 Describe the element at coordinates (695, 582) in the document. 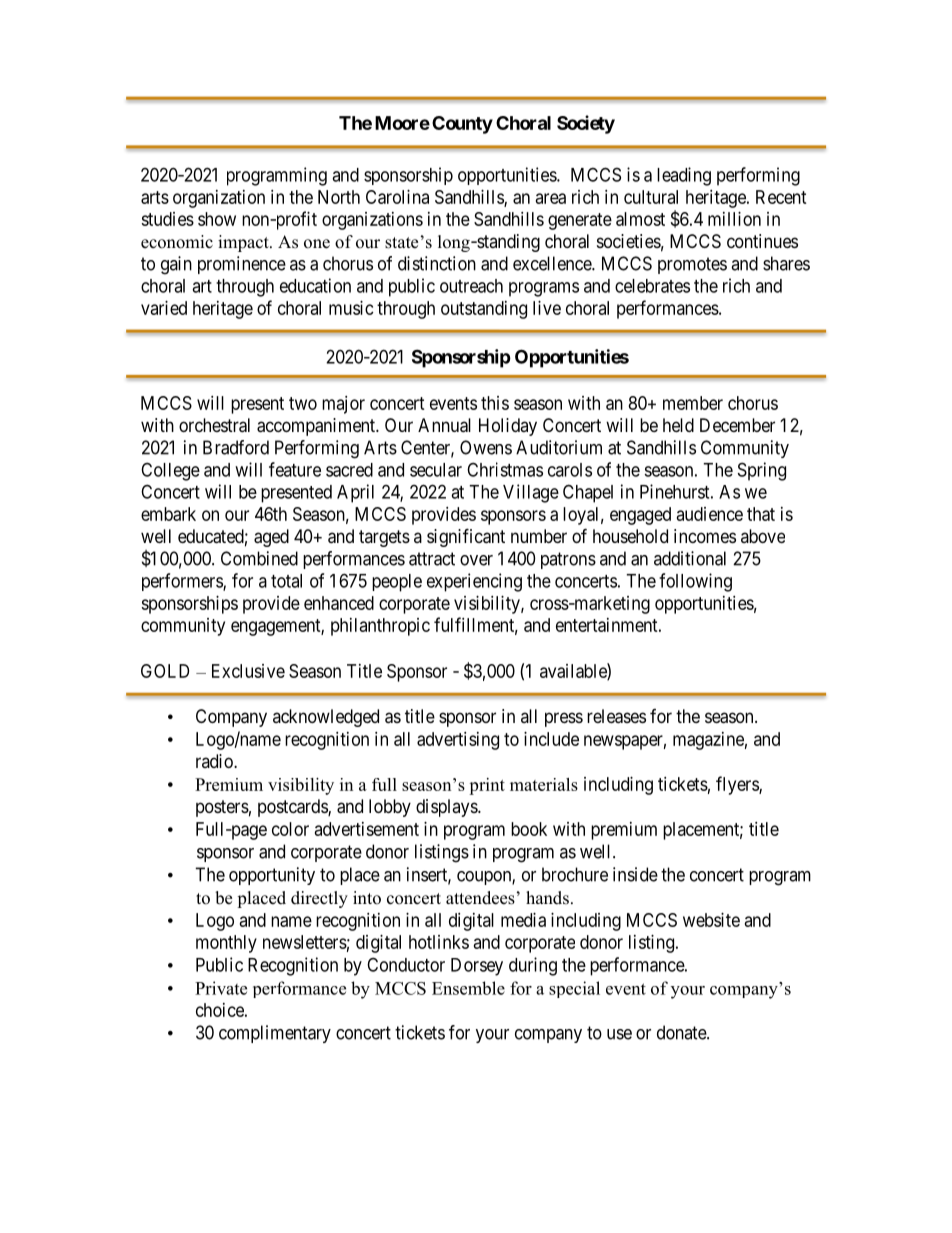

I see `following` at that location.
